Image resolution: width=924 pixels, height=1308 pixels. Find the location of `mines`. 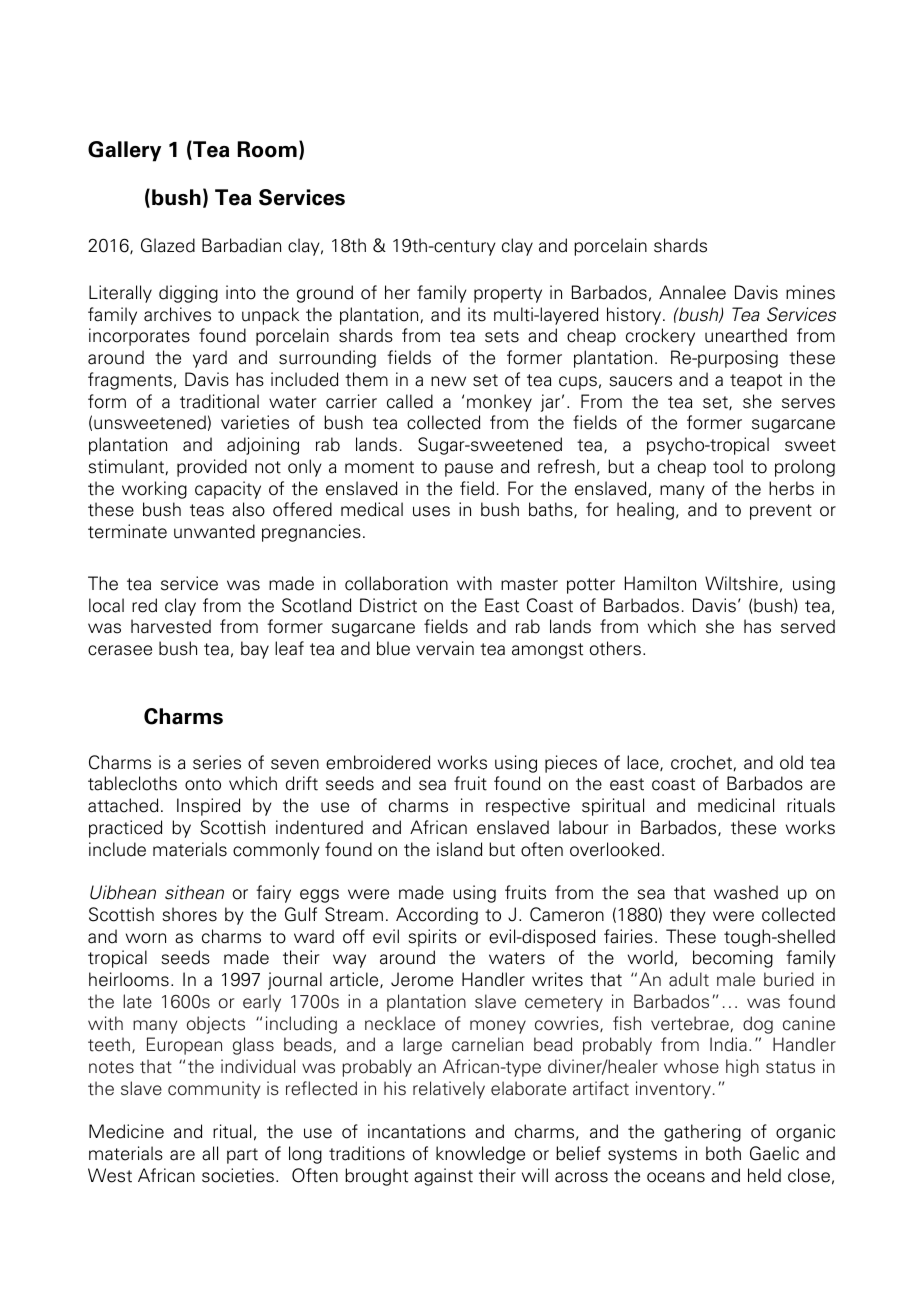

mines is located at coordinates (810, 292).
